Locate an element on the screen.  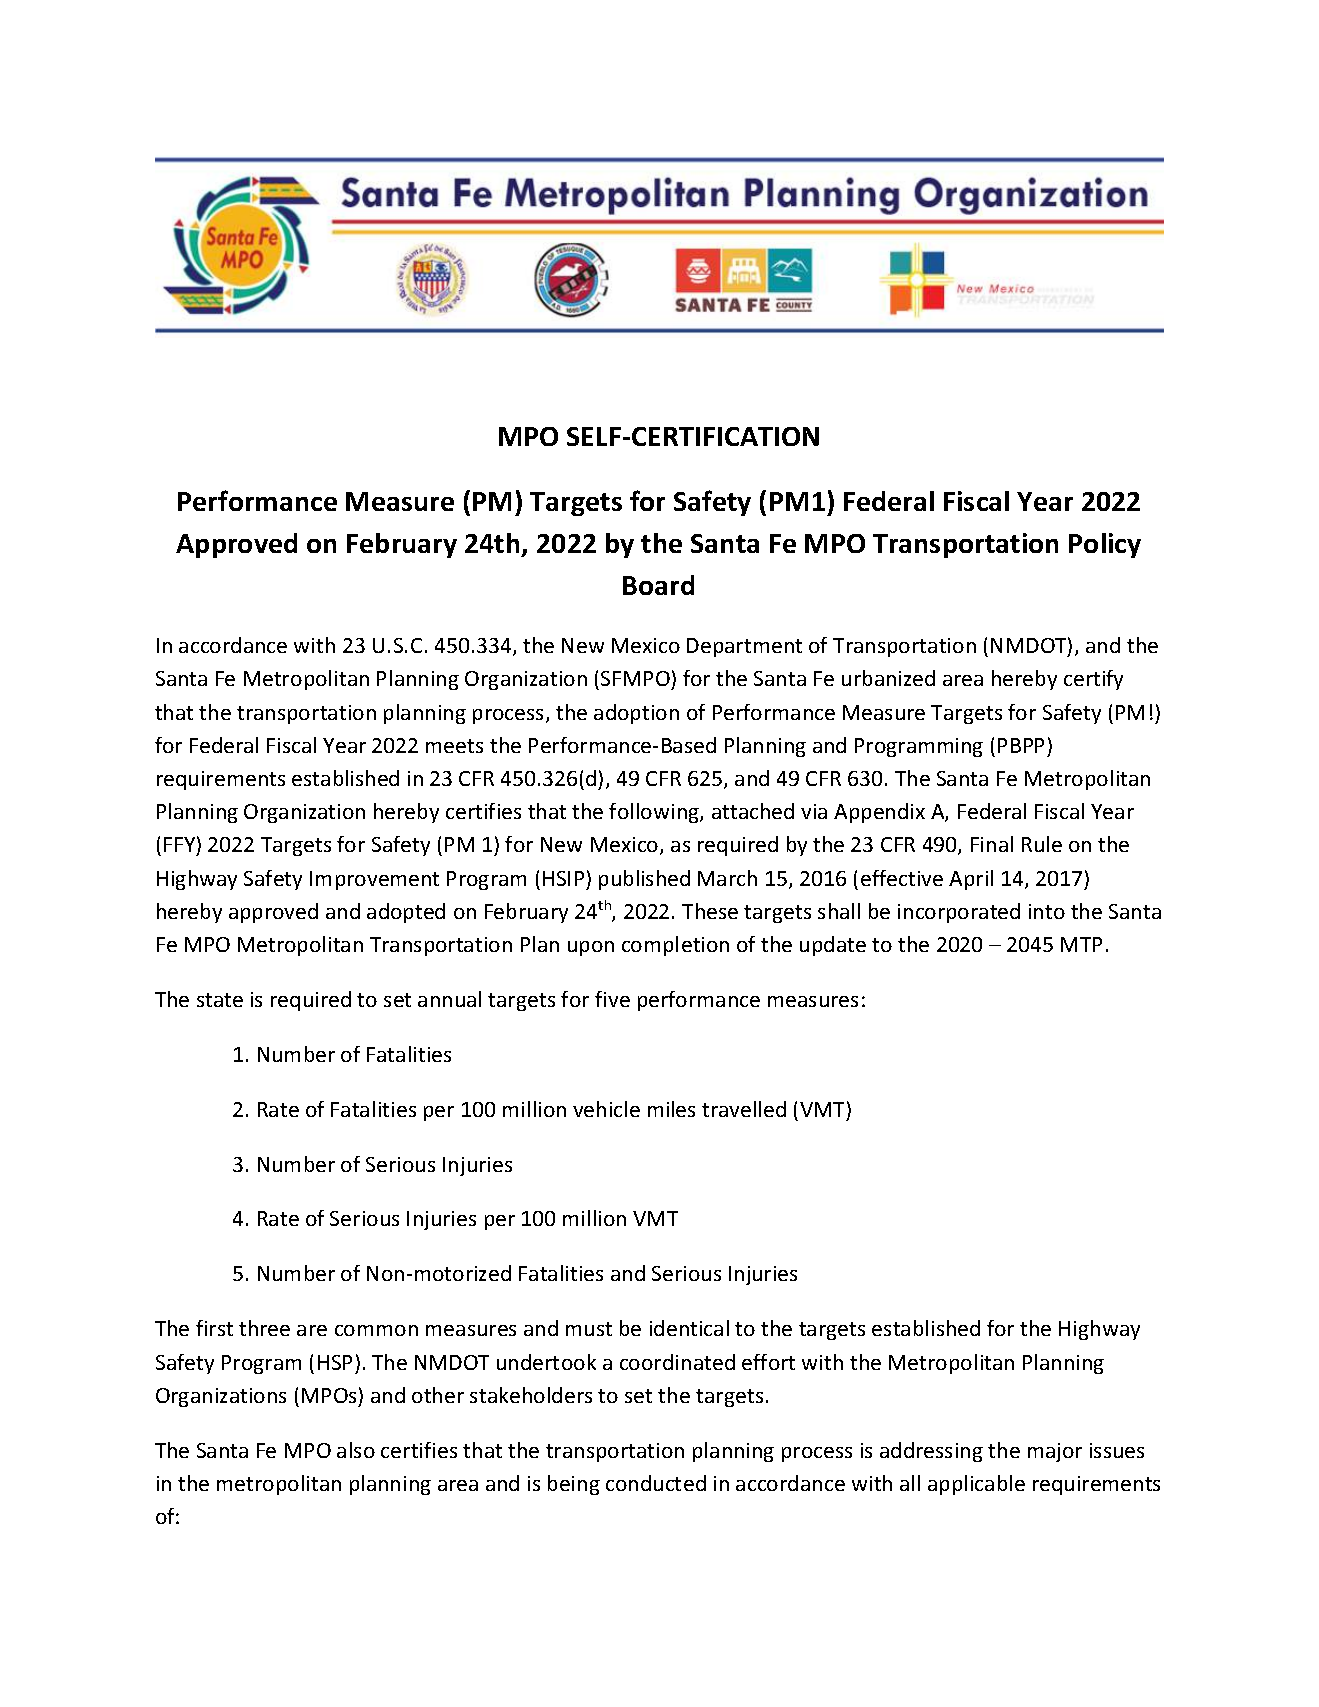
also is located at coordinates (356, 1450).
